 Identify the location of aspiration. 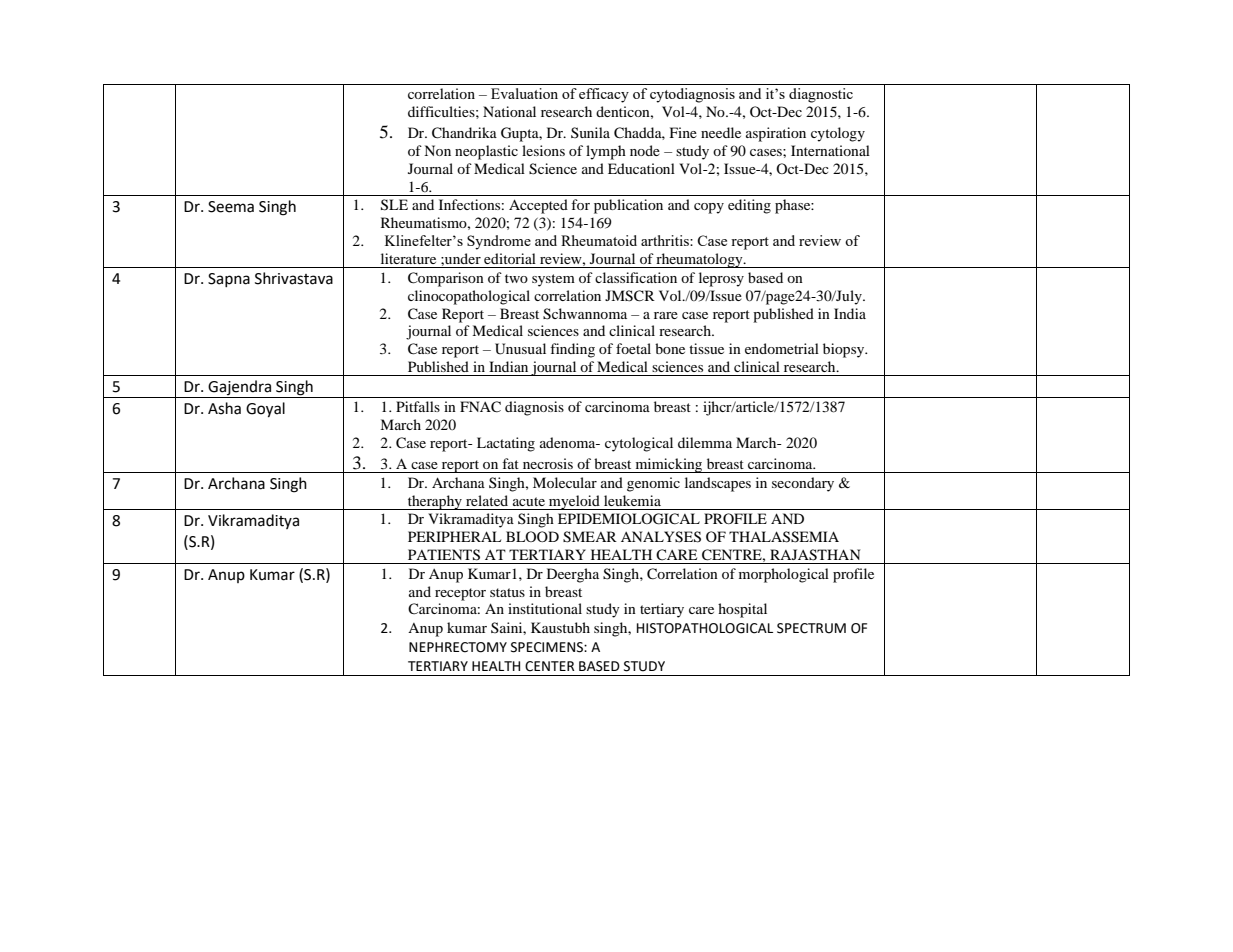
(776, 134).
